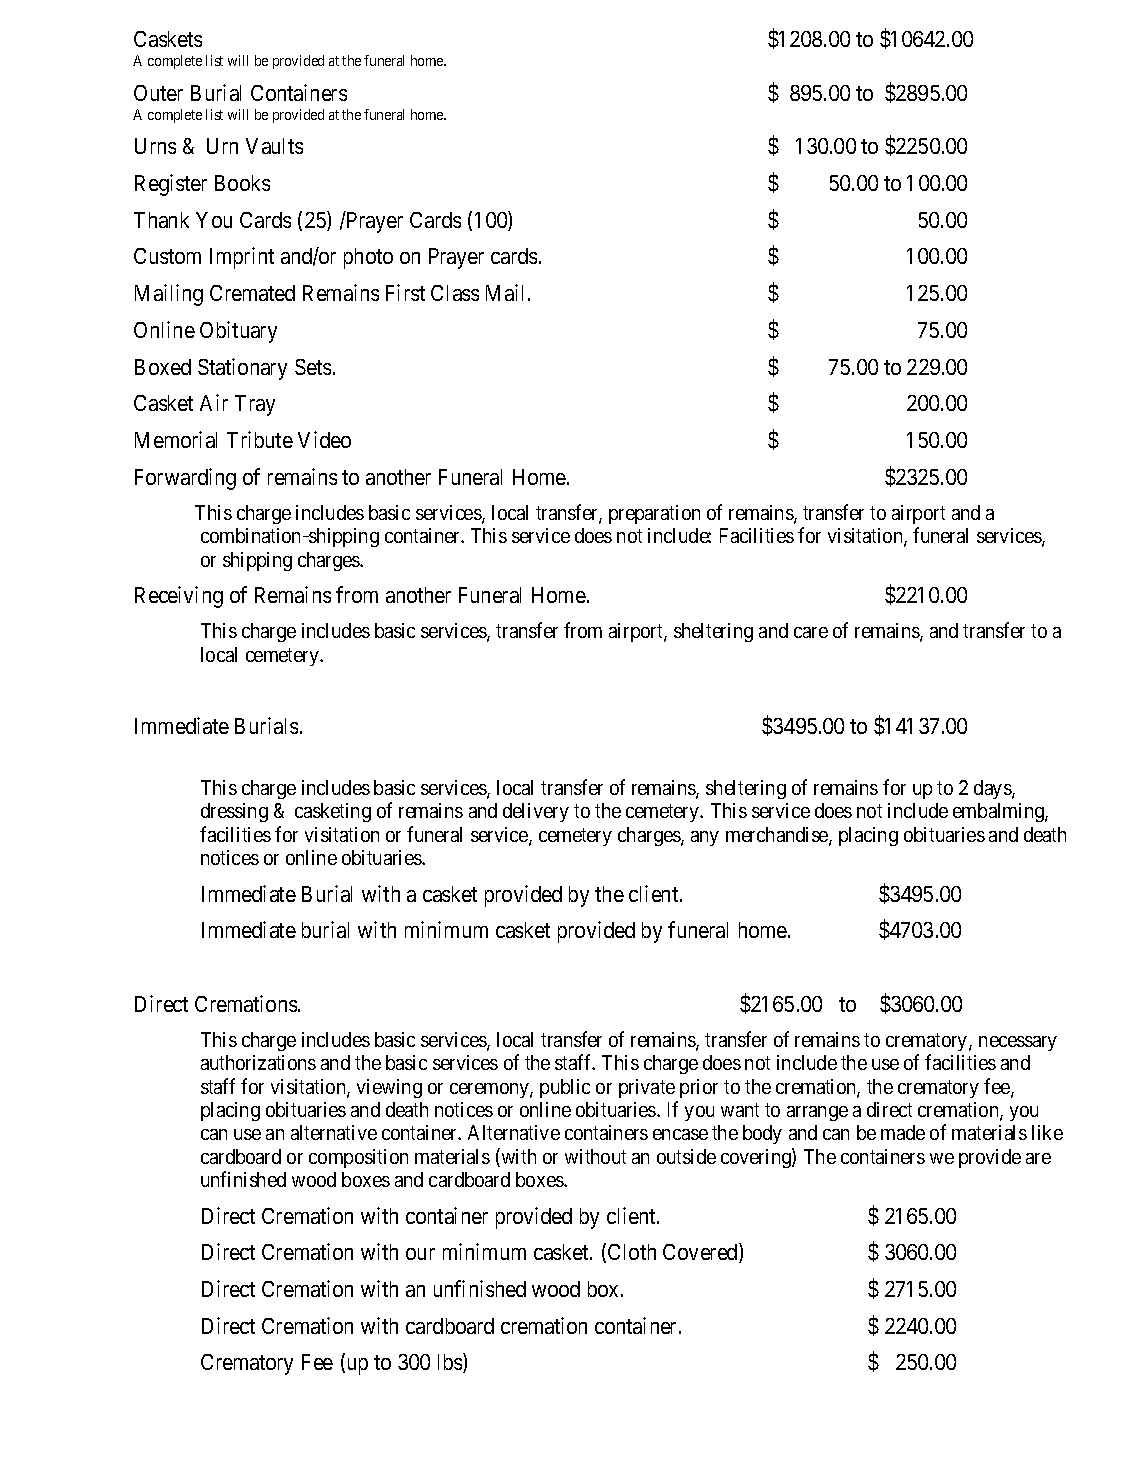 The image size is (1134, 1468). Describe the element at coordinates (654, 514) in the document. I see `preparation` at that location.
